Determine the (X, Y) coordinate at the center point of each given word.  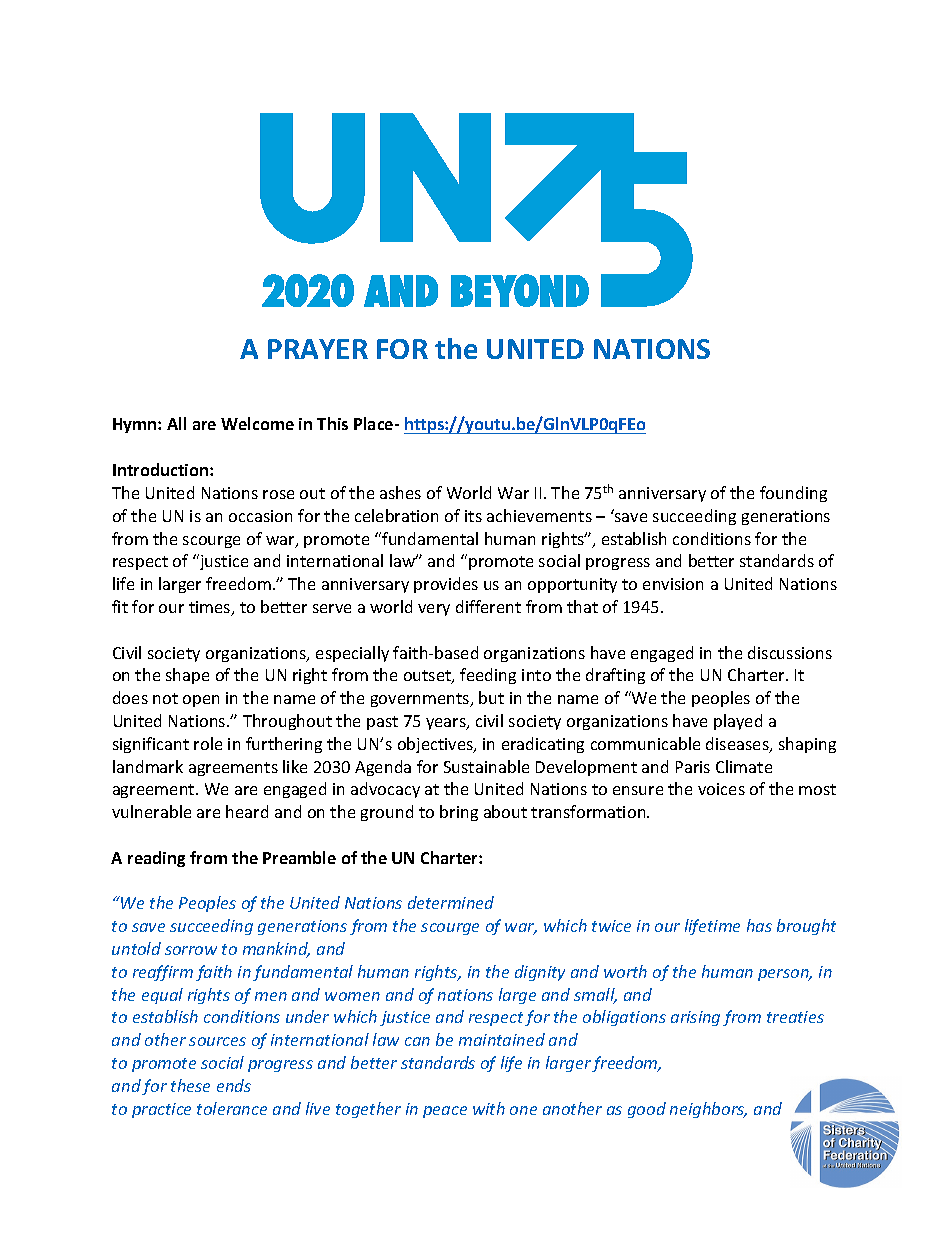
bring (459, 813)
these (190, 1085)
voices (721, 789)
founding (793, 494)
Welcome (257, 423)
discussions (790, 652)
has (759, 925)
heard (247, 811)
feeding (488, 676)
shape (187, 676)
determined (451, 902)
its (473, 516)
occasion (260, 516)
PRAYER (318, 349)
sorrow (191, 950)
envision (673, 584)
